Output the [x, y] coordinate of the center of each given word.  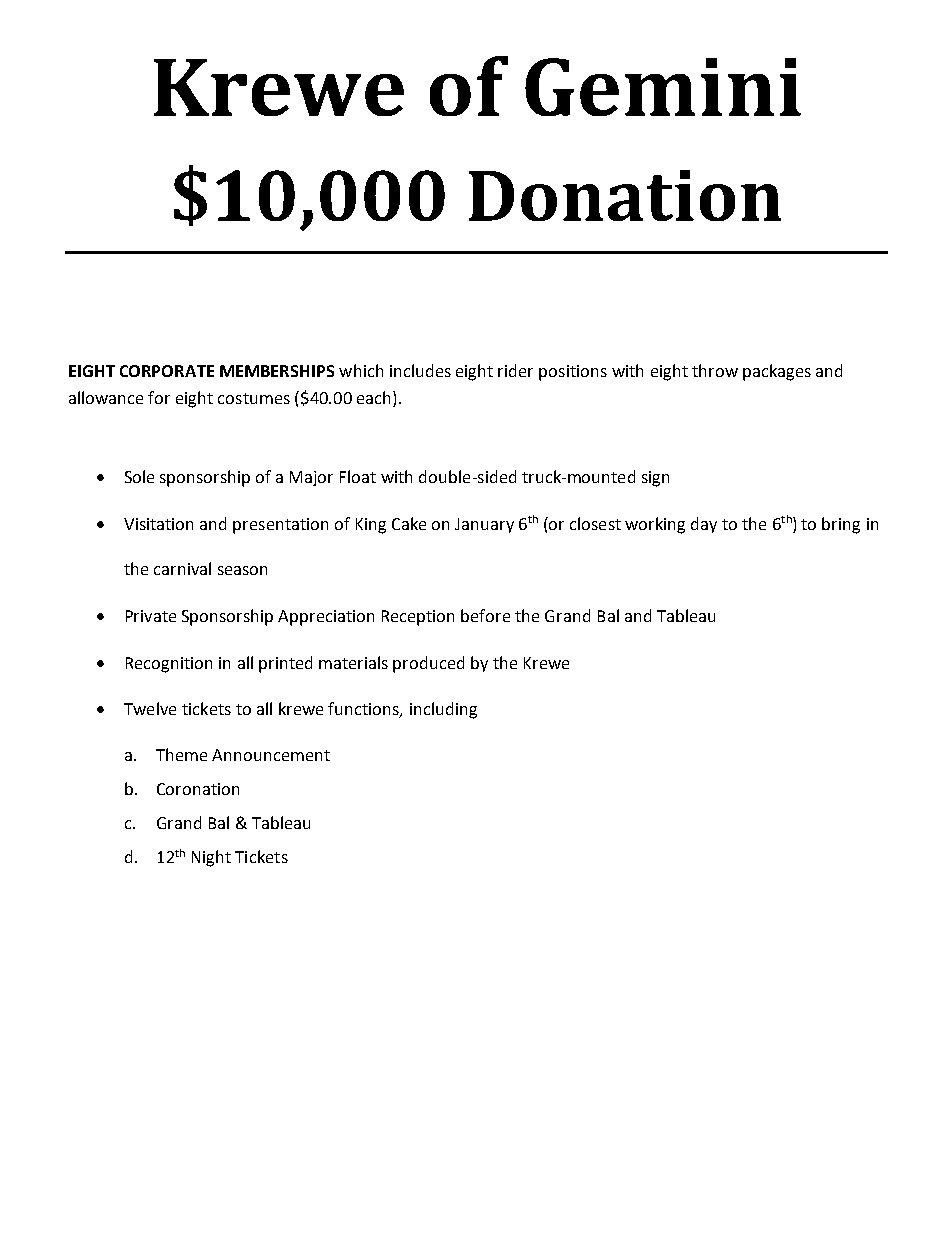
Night [211, 858]
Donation [625, 195]
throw [715, 370]
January [484, 525]
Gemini [663, 87]
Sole [139, 476]
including [443, 710]
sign [655, 479]
